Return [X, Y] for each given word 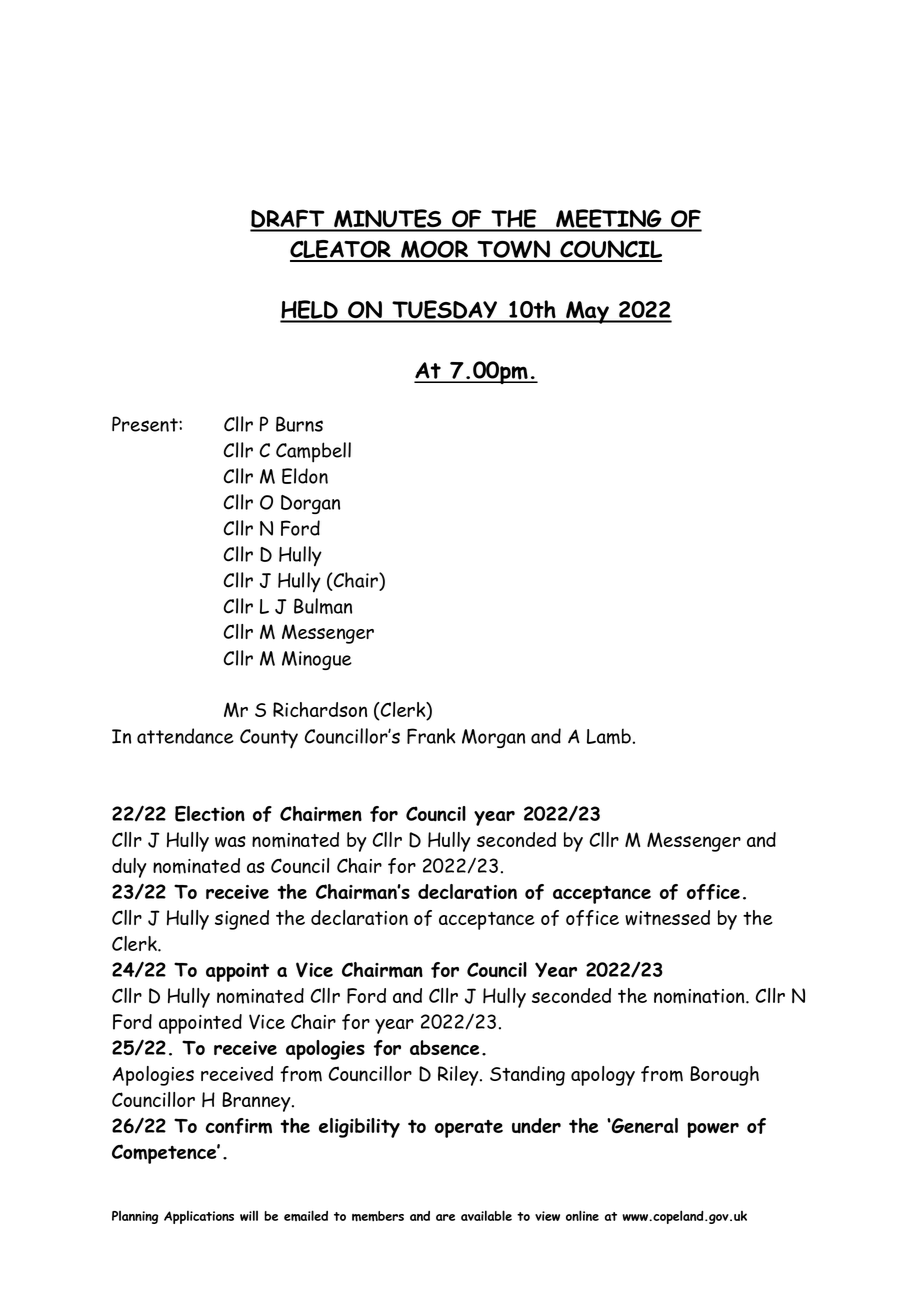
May [587, 312]
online [582, 1215]
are [445, 1217]
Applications [199, 1217]
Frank [431, 736]
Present [146, 424]
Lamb [609, 736]
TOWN [514, 250]
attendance [185, 736]
